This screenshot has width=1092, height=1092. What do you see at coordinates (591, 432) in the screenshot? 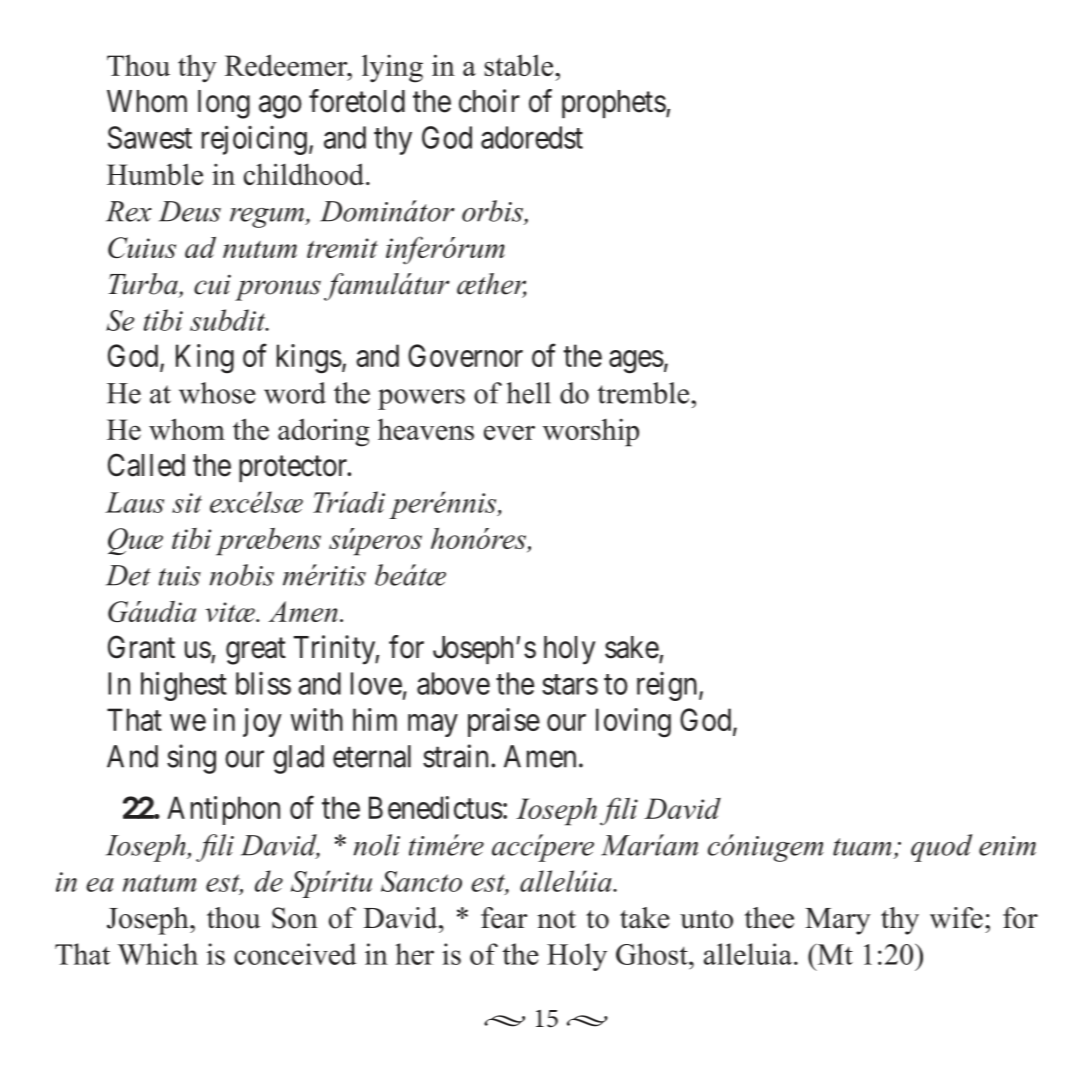
I see `worship` at bounding box center [591, 432].
